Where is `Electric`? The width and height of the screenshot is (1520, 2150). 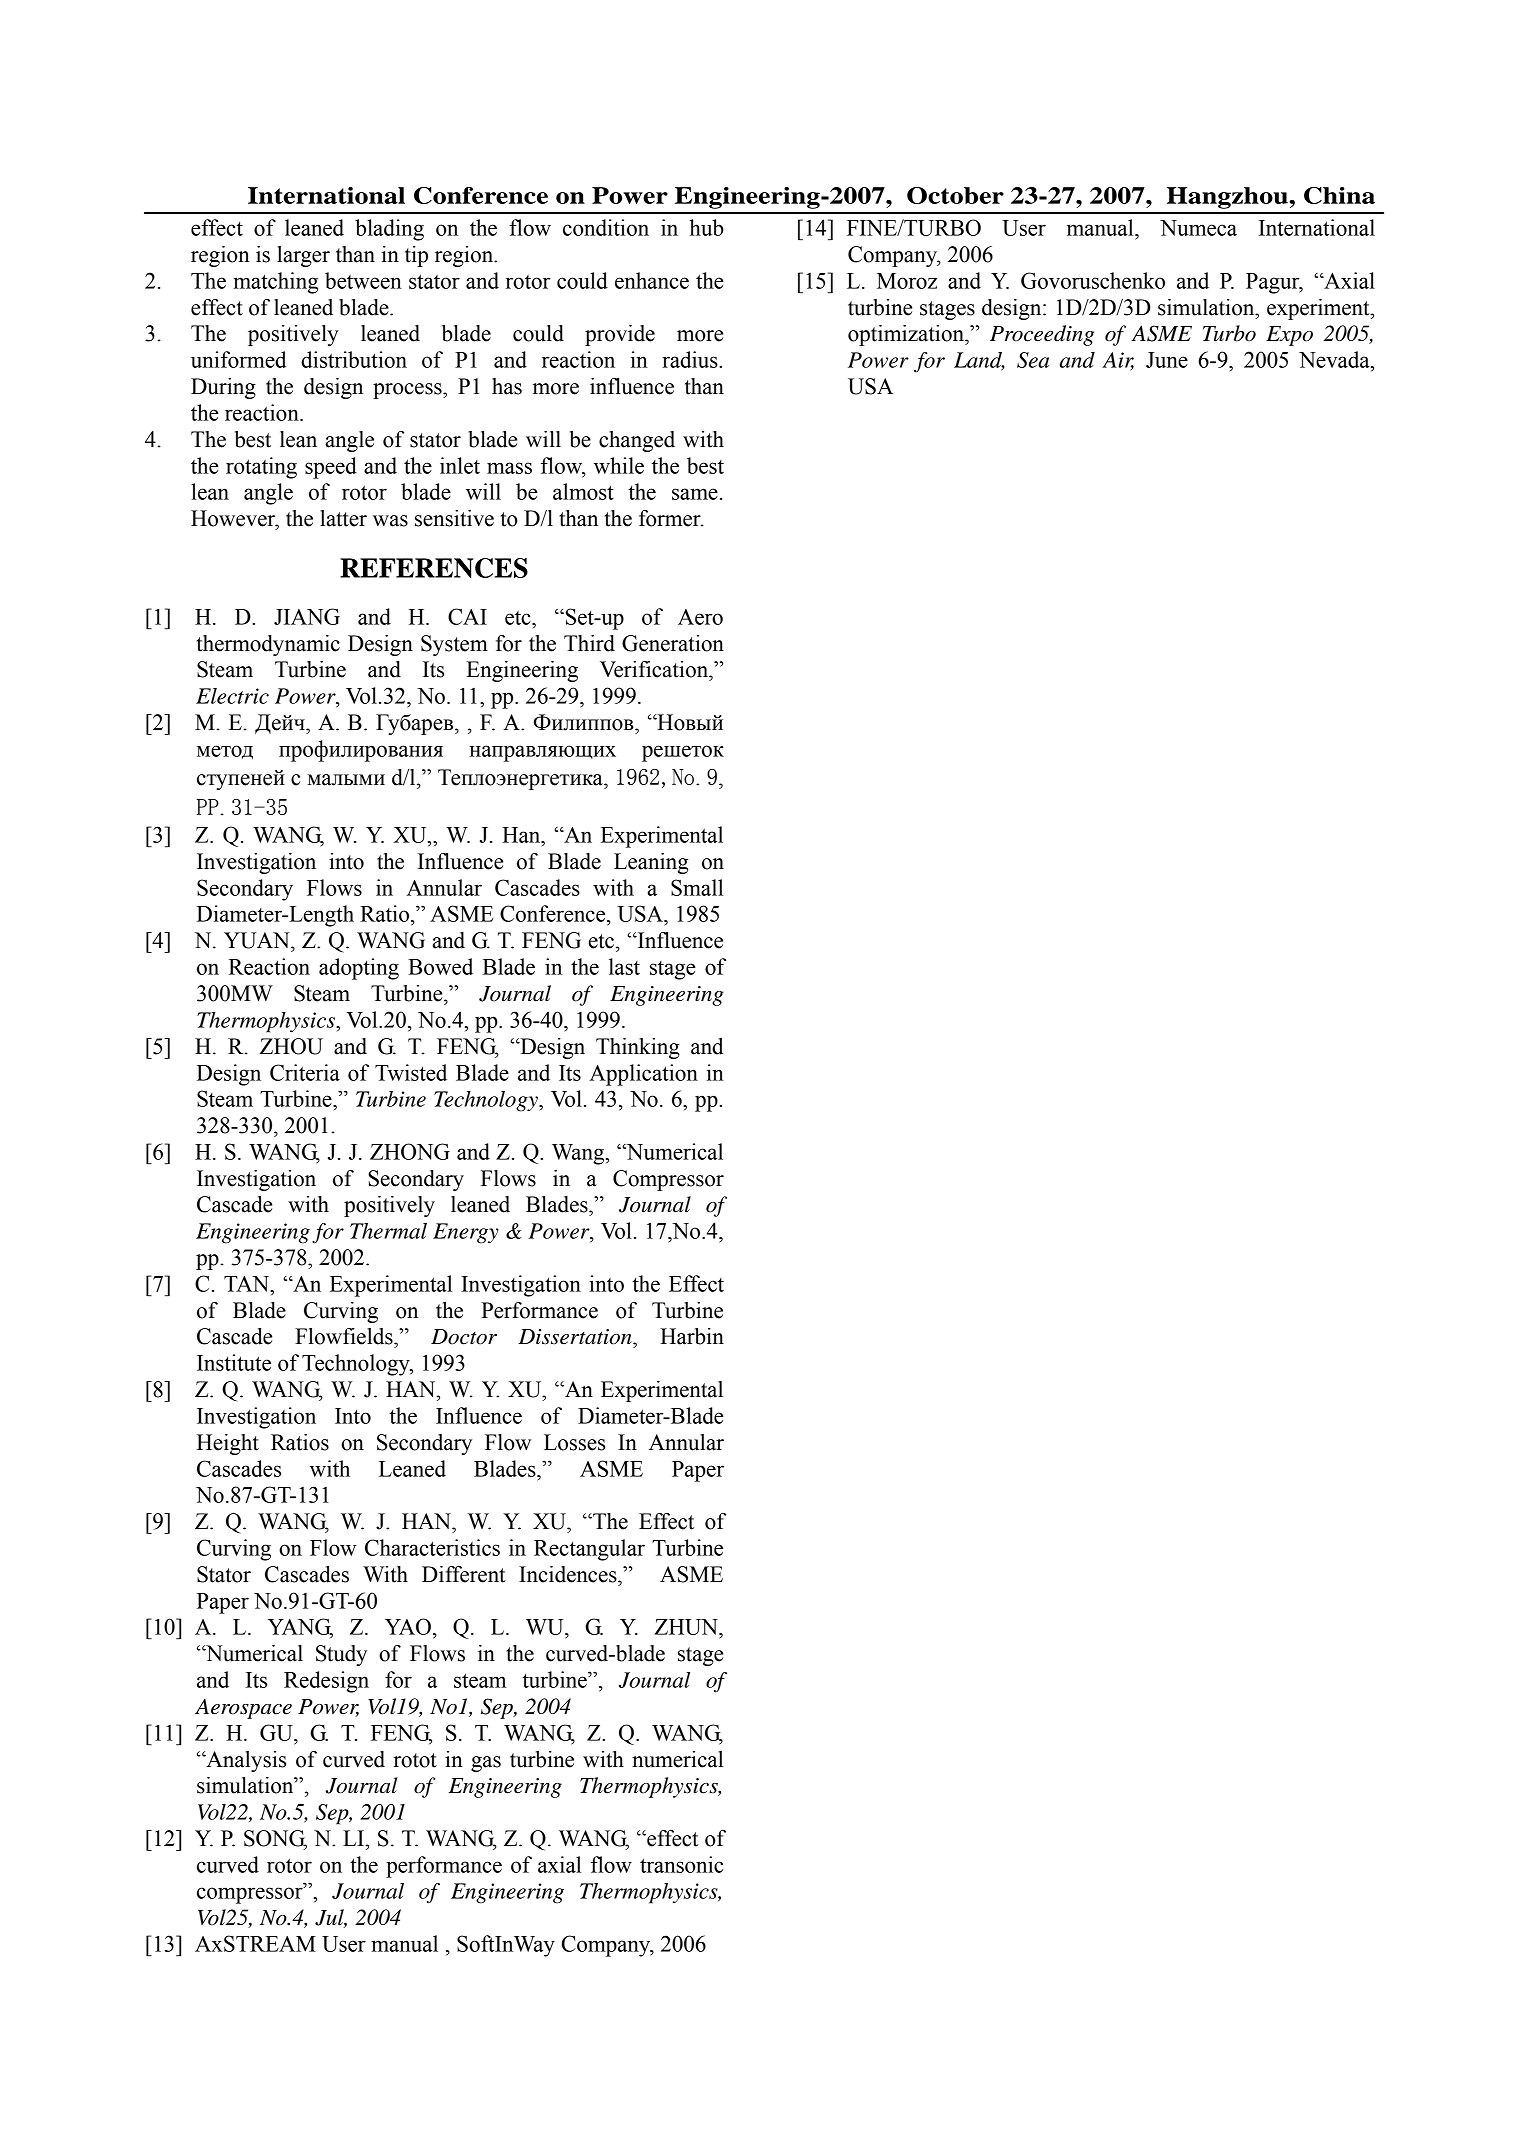 Electric is located at coordinates (232, 696).
